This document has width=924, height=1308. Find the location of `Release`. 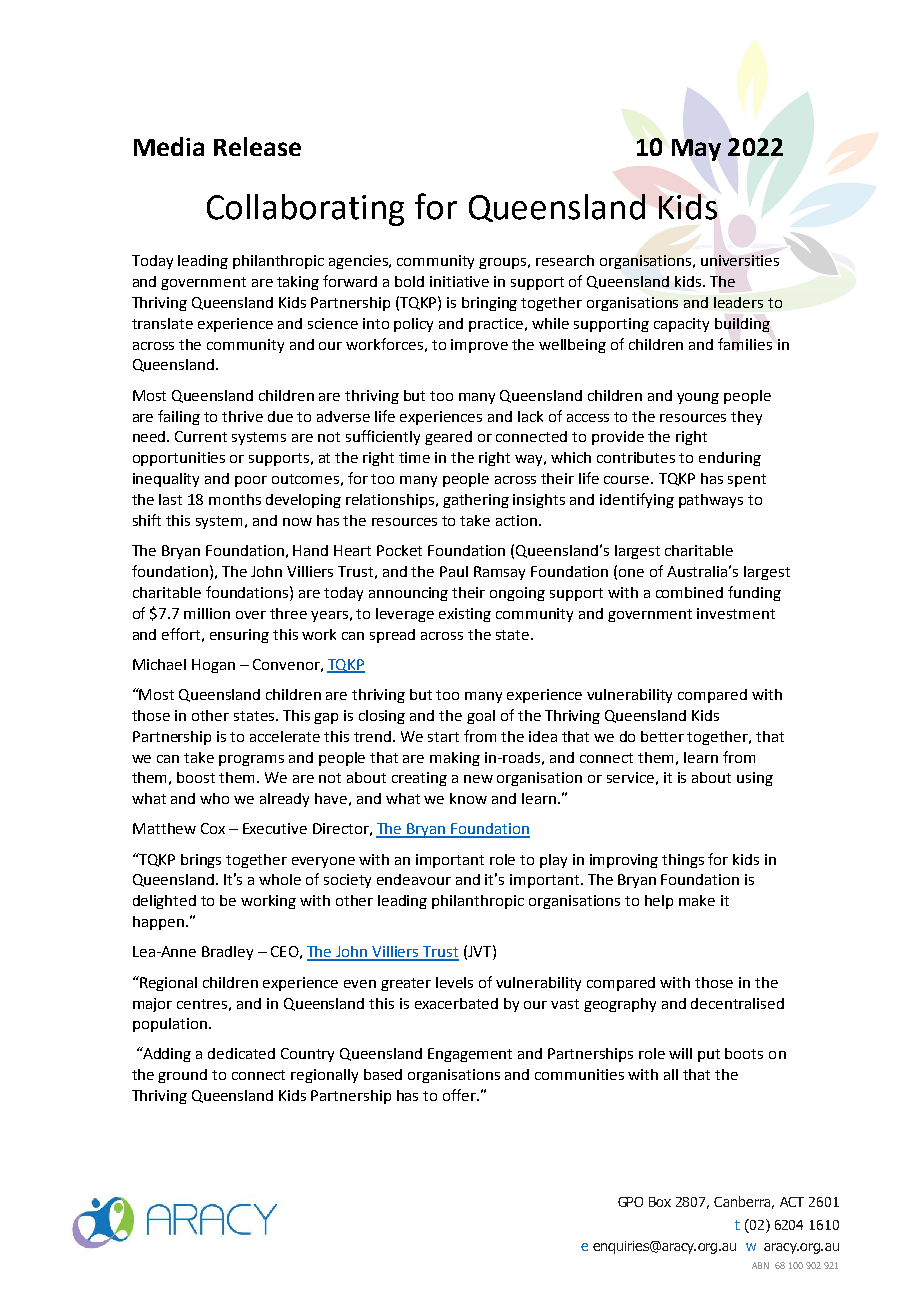

Release is located at coordinates (257, 146).
